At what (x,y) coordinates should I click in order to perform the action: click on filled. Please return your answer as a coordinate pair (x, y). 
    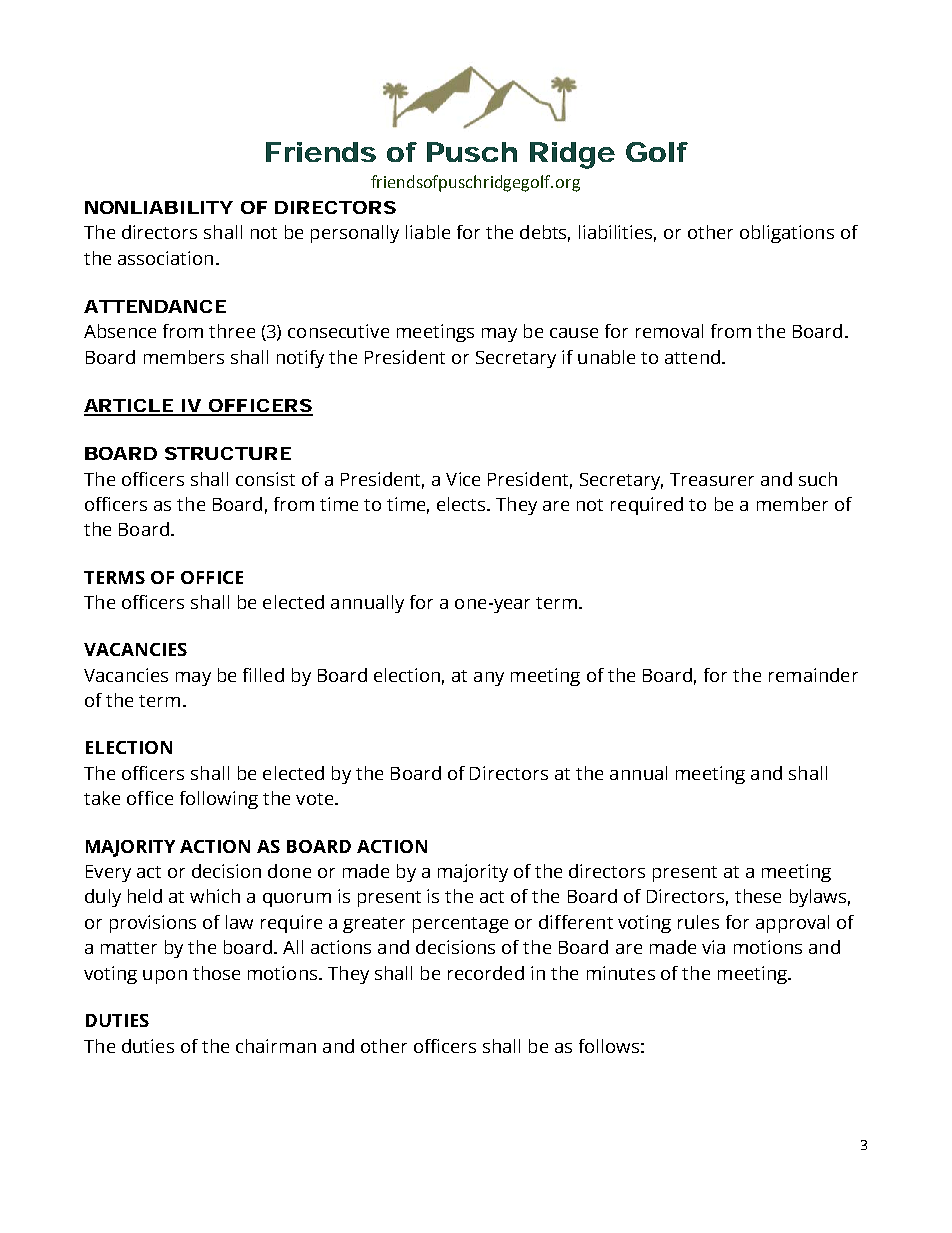
    Looking at the image, I should click on (263, 675).
